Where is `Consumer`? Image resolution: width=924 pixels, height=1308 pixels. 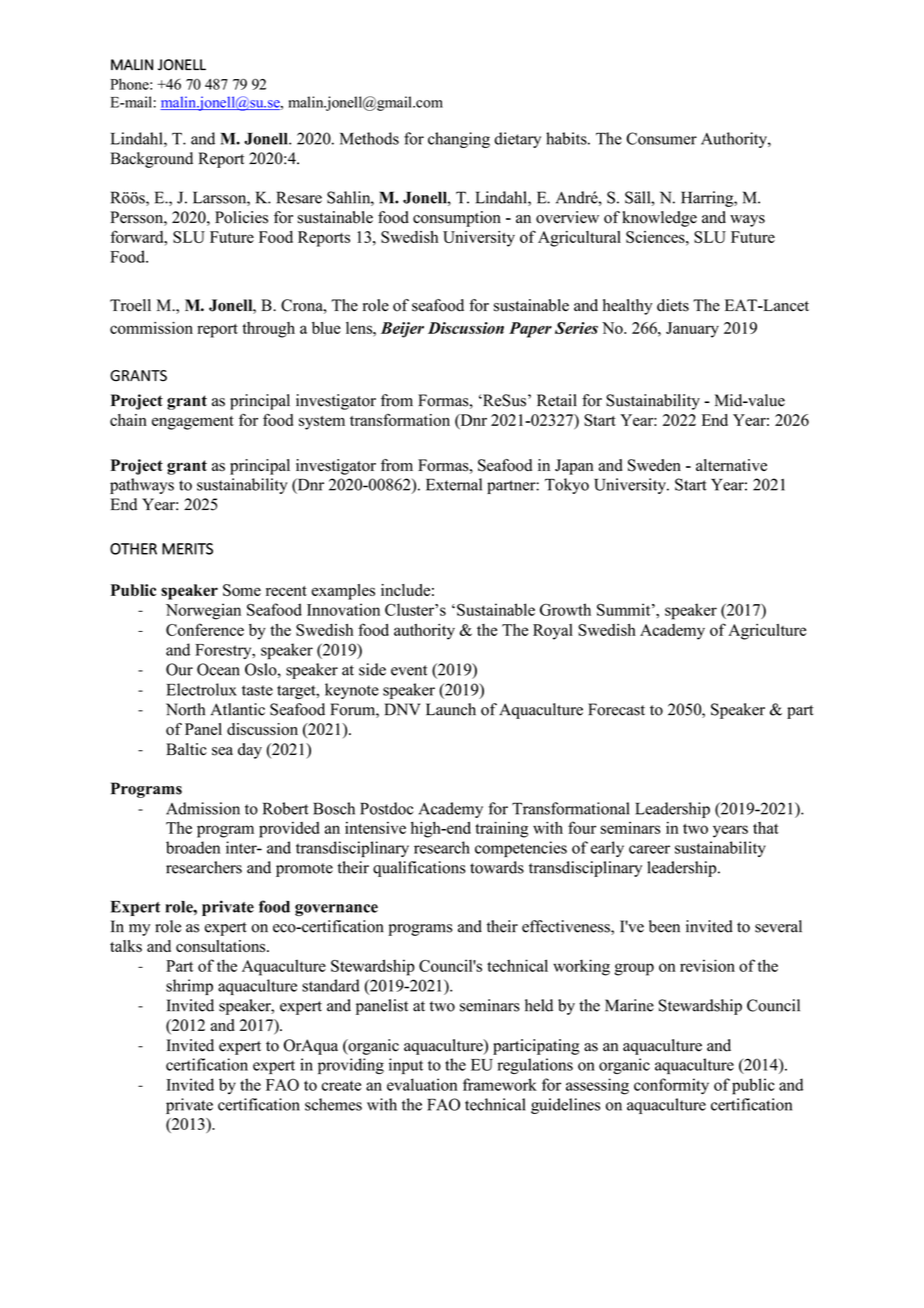 Consumer is located at coordinates (661, 138).
